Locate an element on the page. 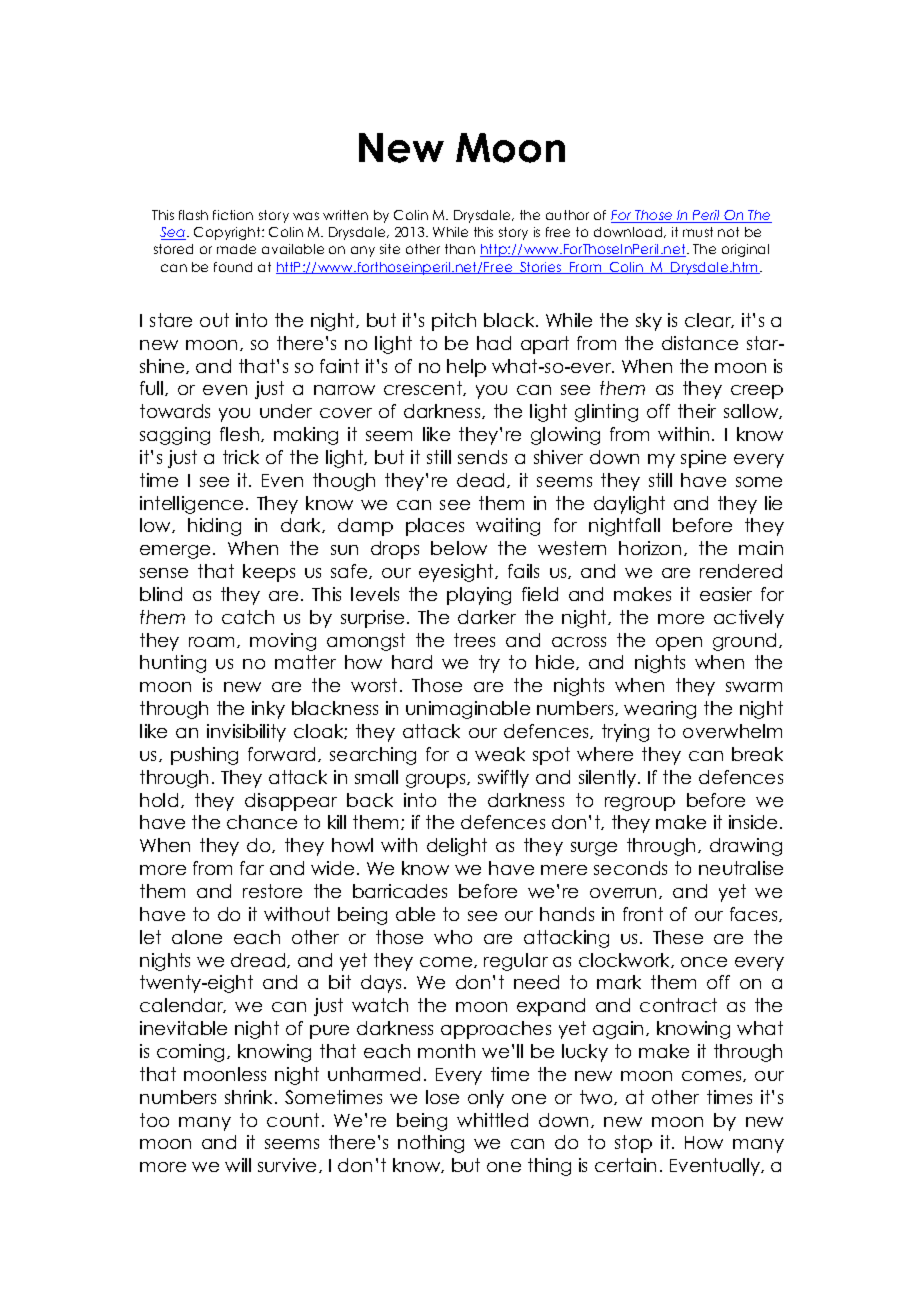  made is located at coordinates (236, 249).
